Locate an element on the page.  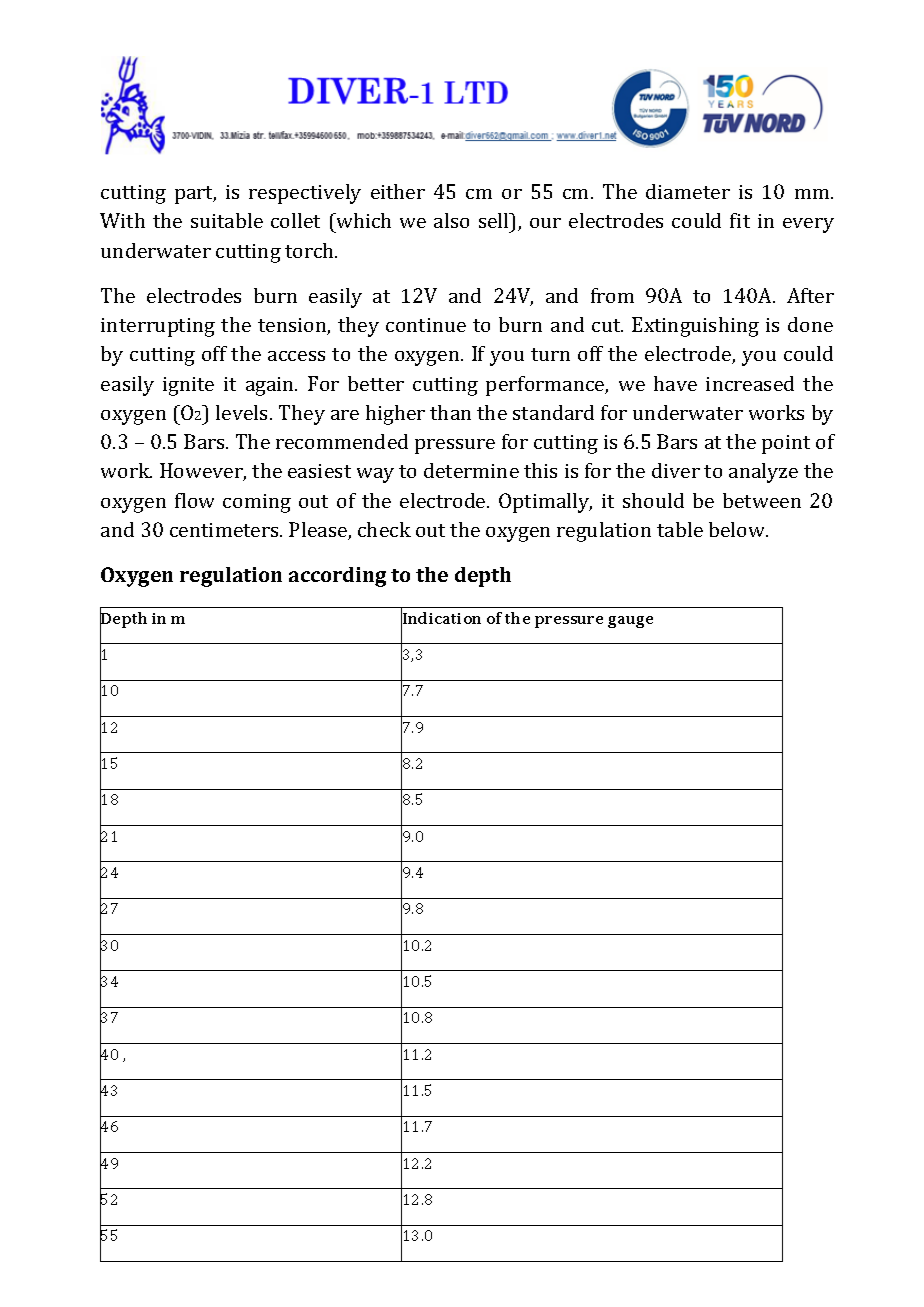
according is located at coordinates (337, 577).
